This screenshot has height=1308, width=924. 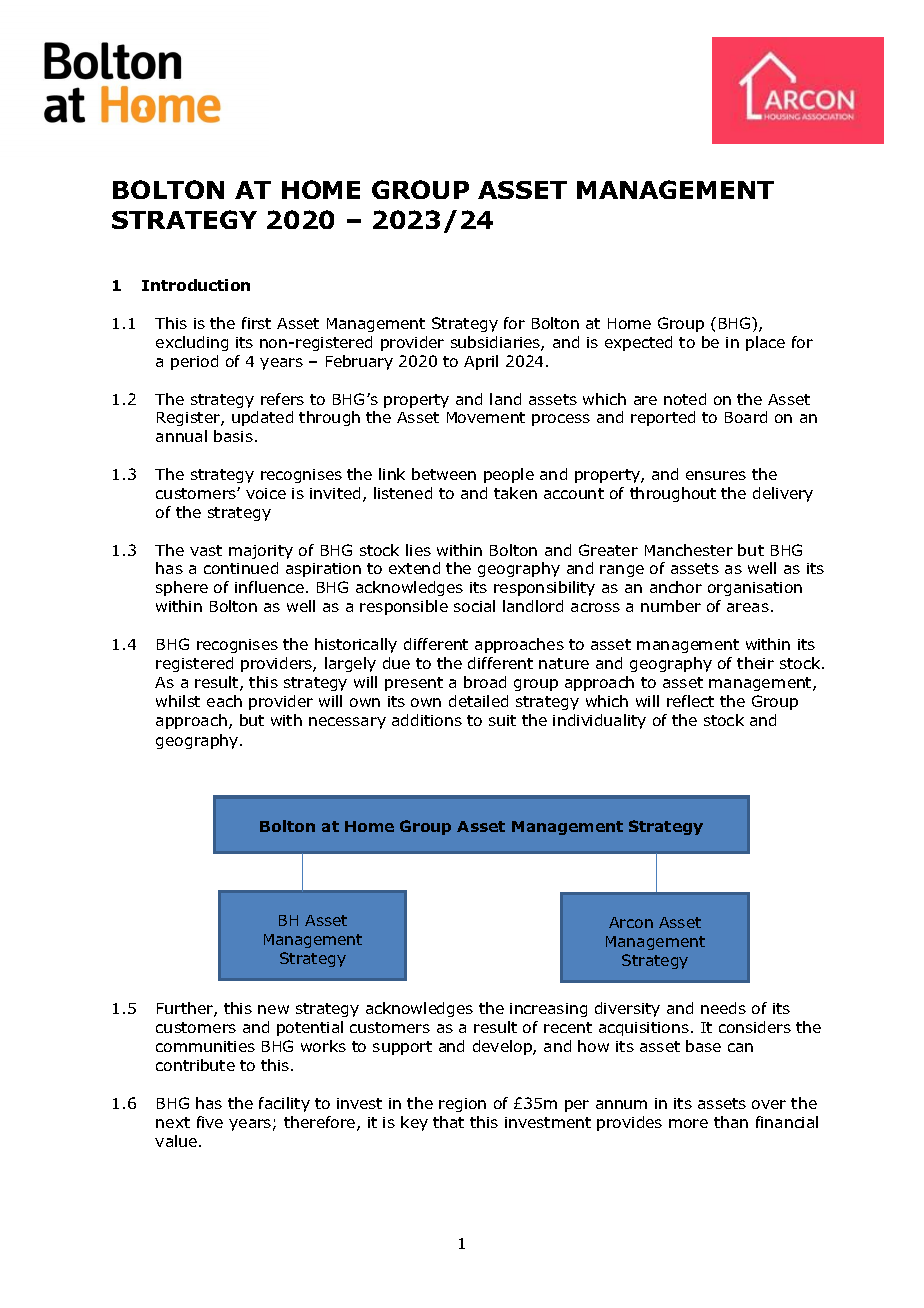 What do you see at coordinates (462, 1105) in the screenshot?
I see `region` at bounding box center [462, 1105].
